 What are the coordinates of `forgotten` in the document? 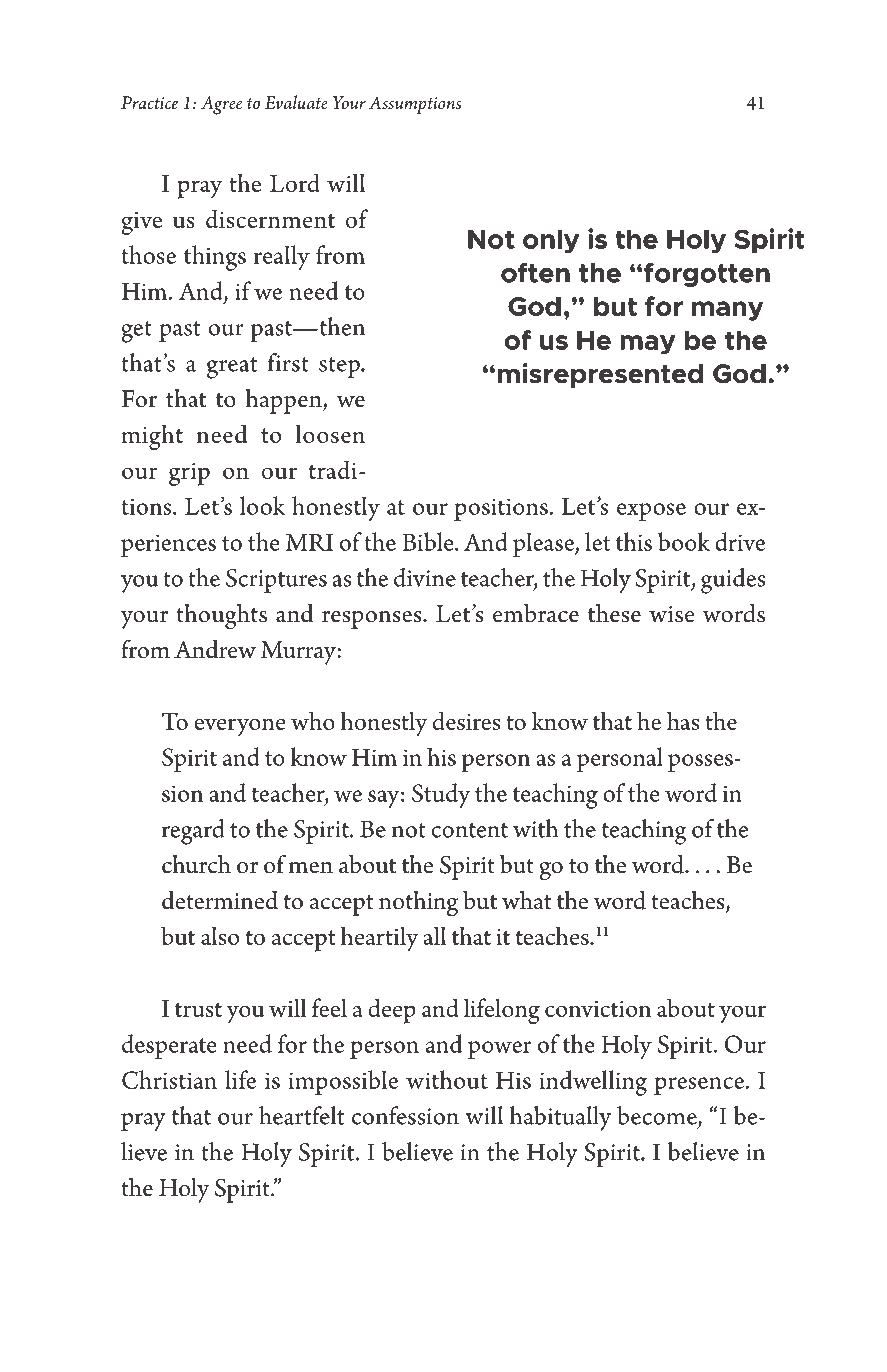 It's located at (707, 275).
